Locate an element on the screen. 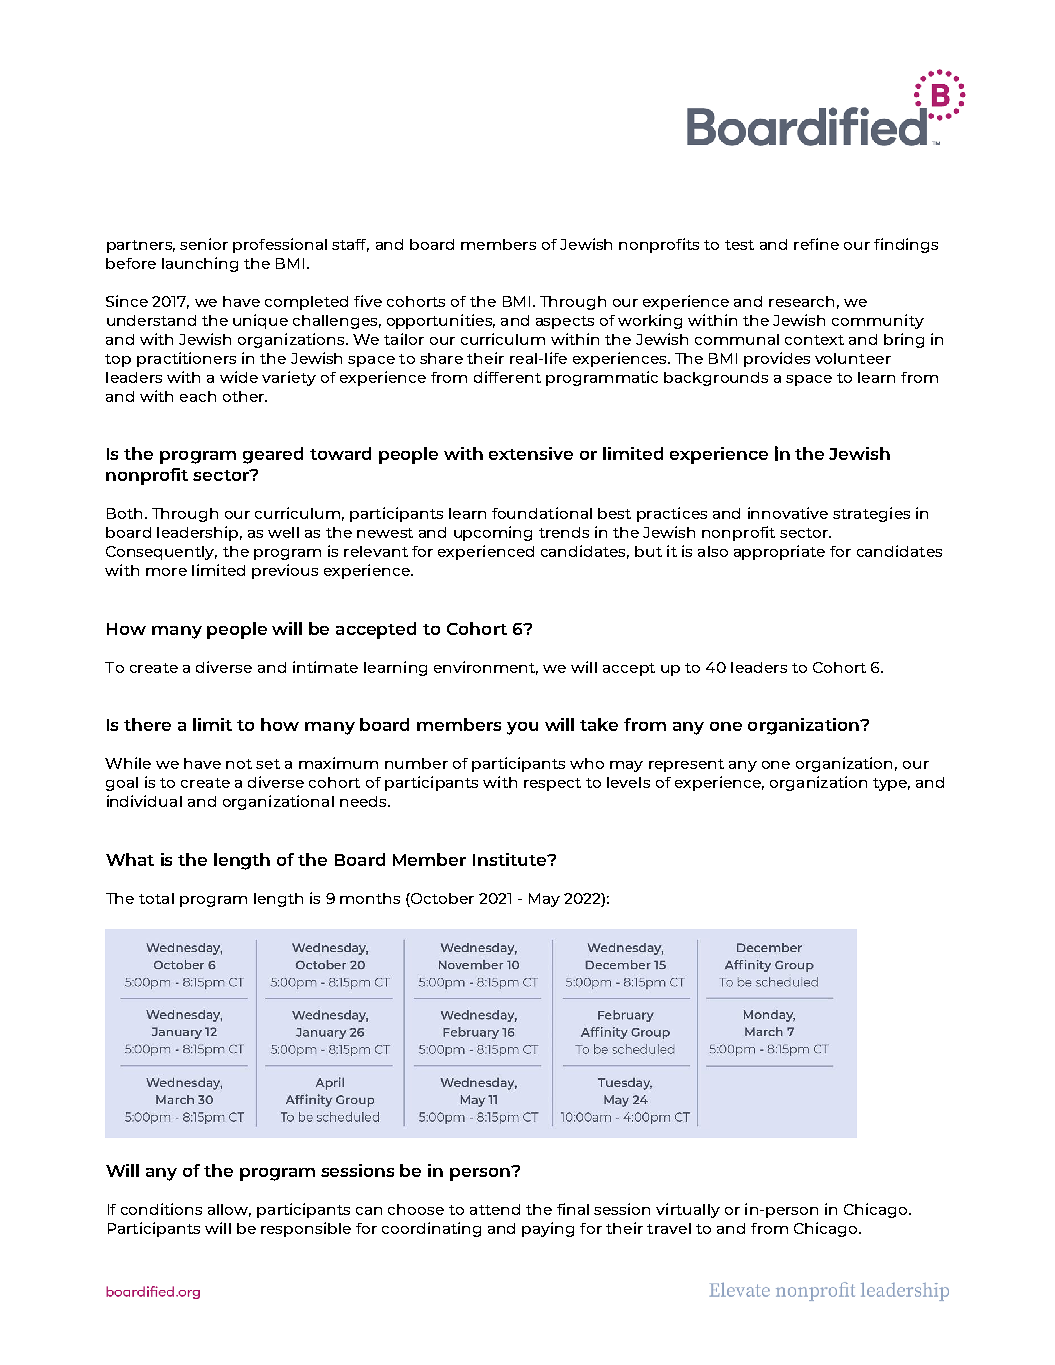  allow is located at coordinates (229, 1210).
